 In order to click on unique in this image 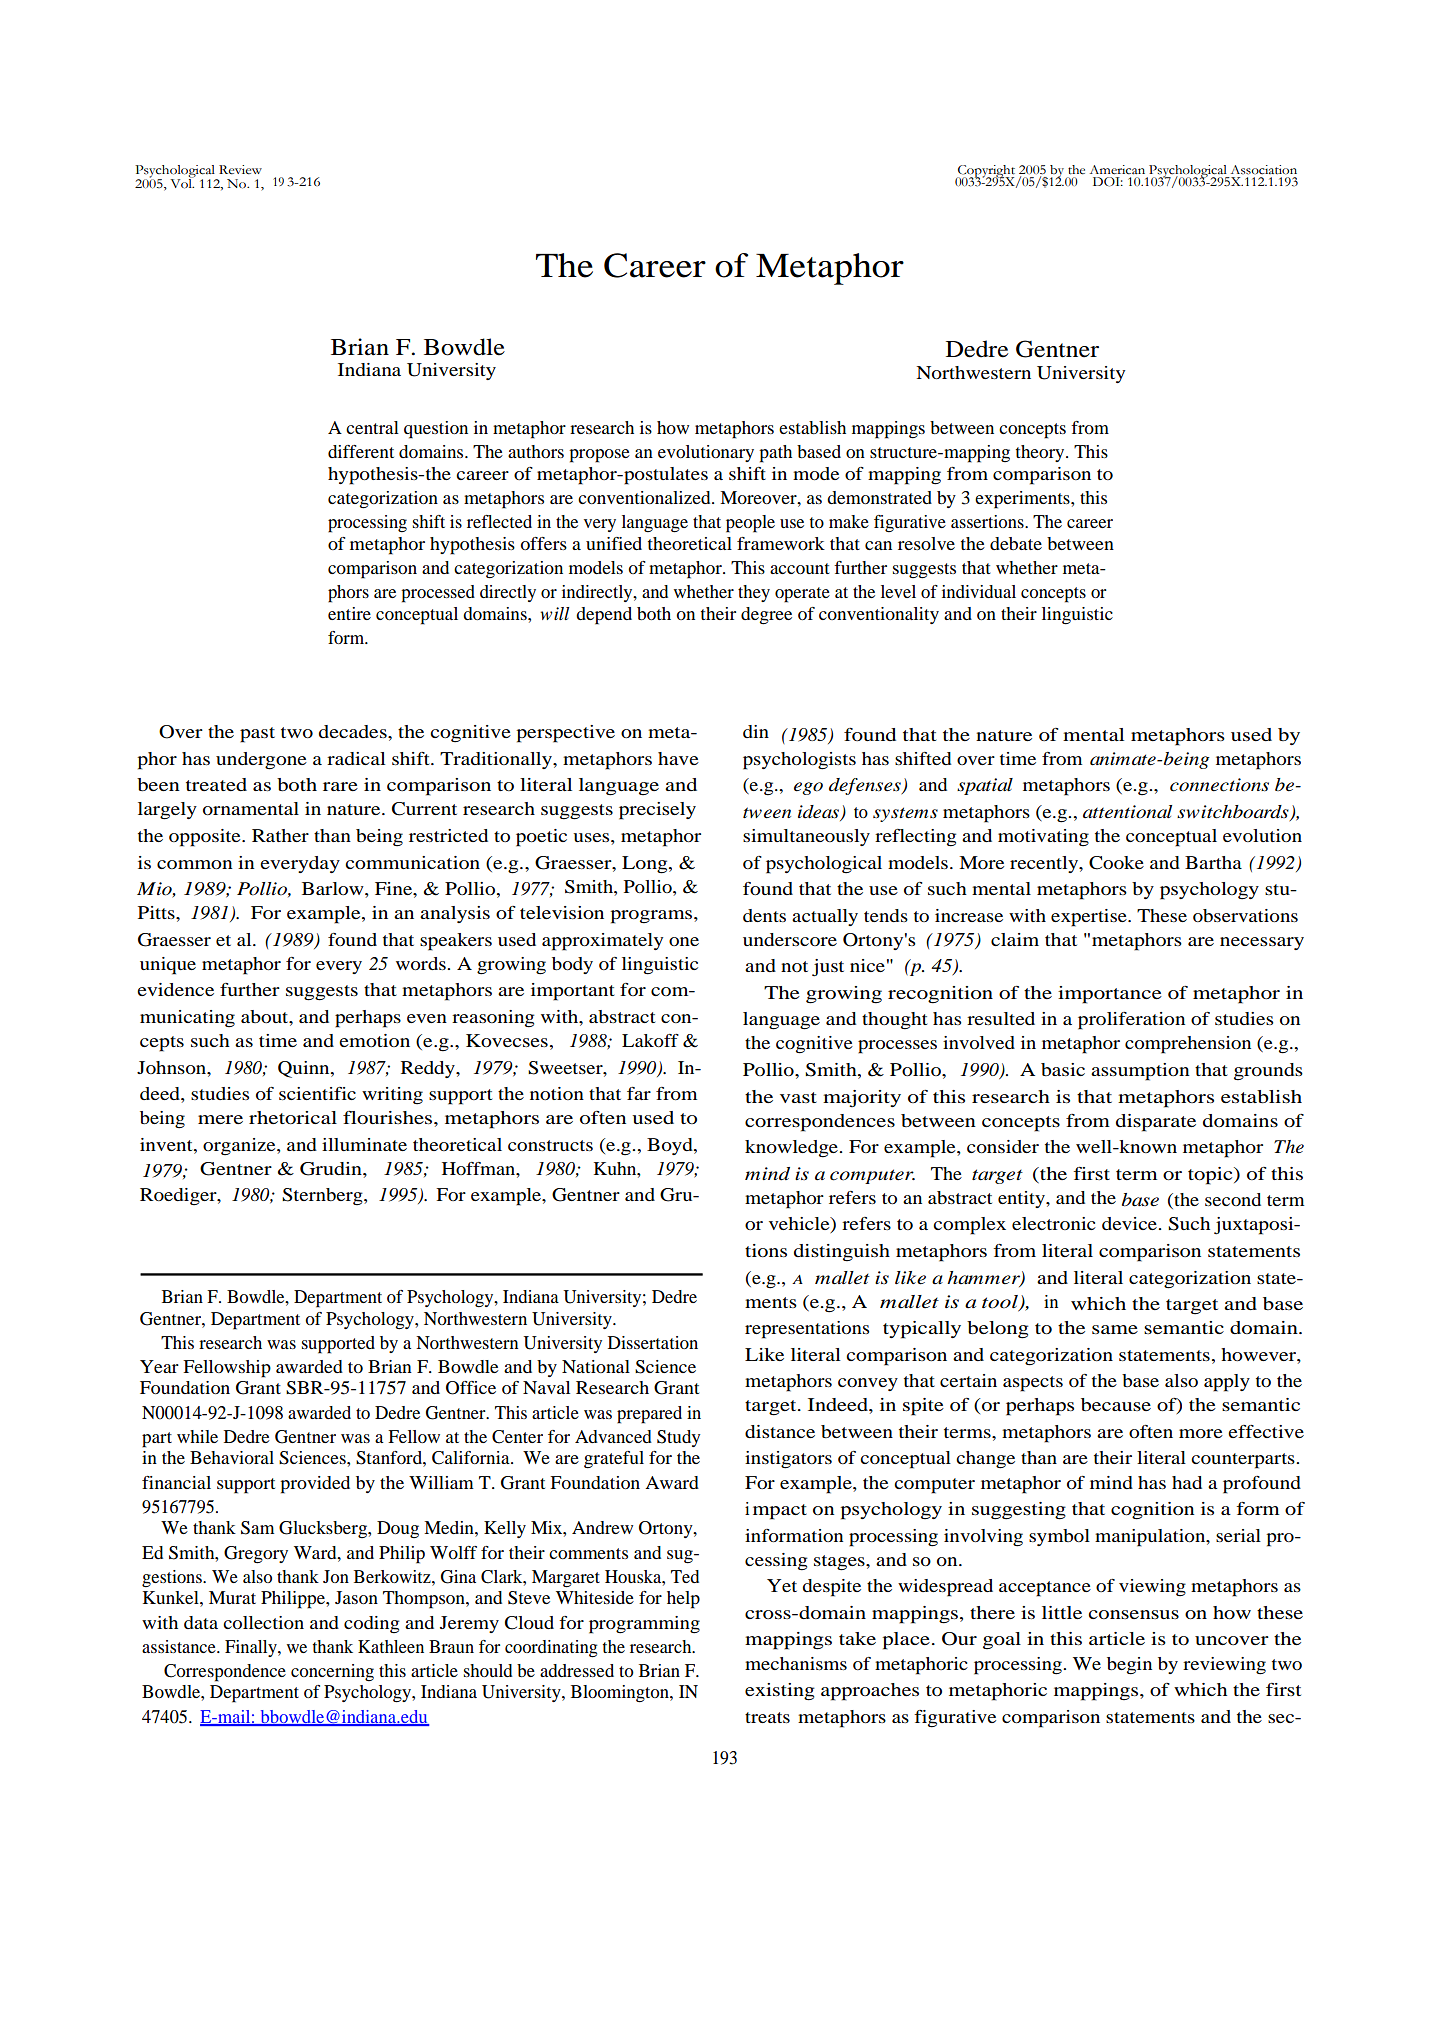, I will do `click(168, 966)`.
